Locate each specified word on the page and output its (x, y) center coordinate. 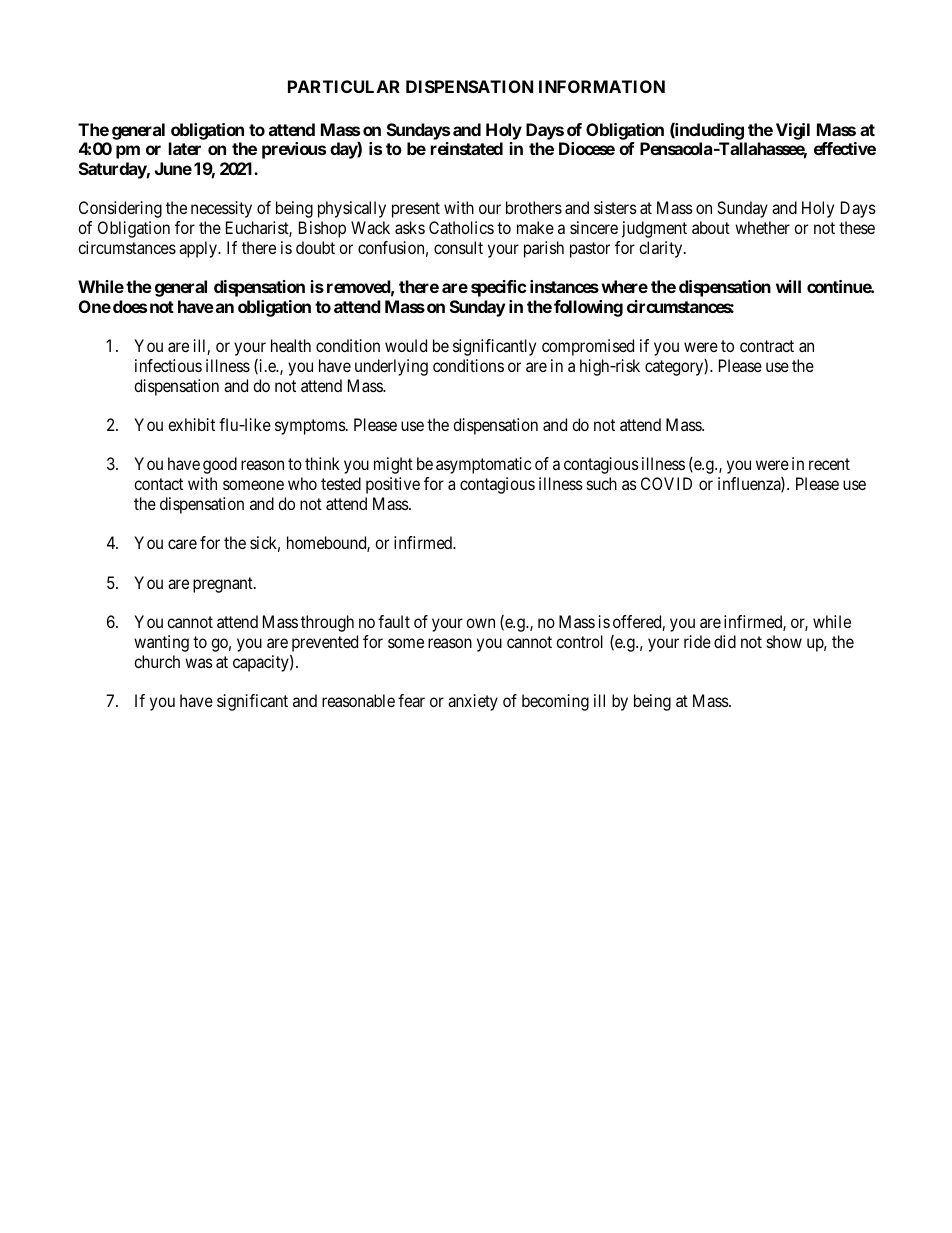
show (784, 641)
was (199, 663)
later (185, 148)
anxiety (473, 702)
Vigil (793, 131)
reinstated (467, 148)
